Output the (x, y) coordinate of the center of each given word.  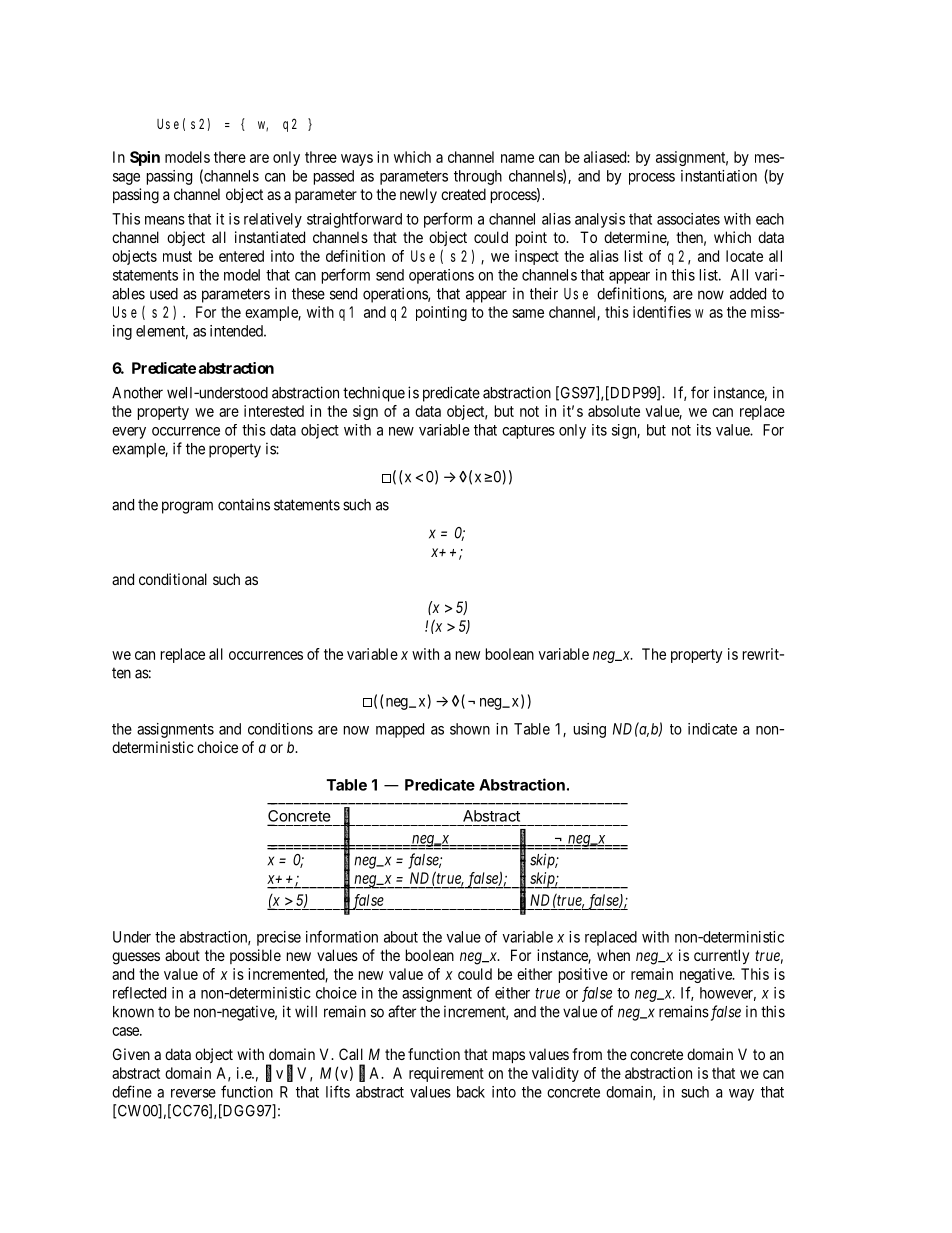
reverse (193, 1093)
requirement (446, 1074)
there (230, 157)
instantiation (719, 176)
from (587, 1054)
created (463, 194)
